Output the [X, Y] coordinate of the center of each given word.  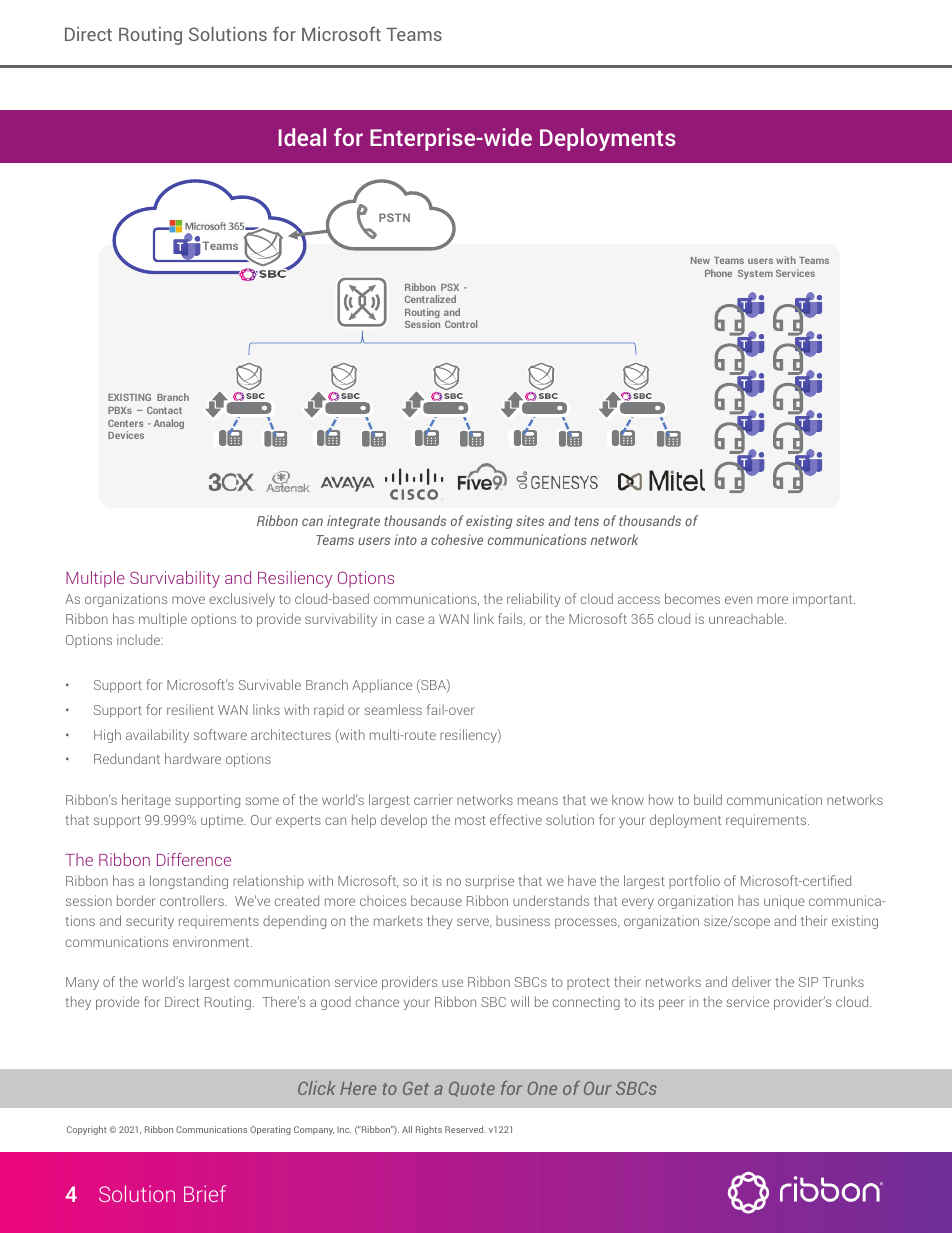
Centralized [430, 299]
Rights [429, 1130]
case [410, 620]
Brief [205, 1193]
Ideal [302, 137]
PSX [450, 287]
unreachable [747, 618]
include [140, 639]
